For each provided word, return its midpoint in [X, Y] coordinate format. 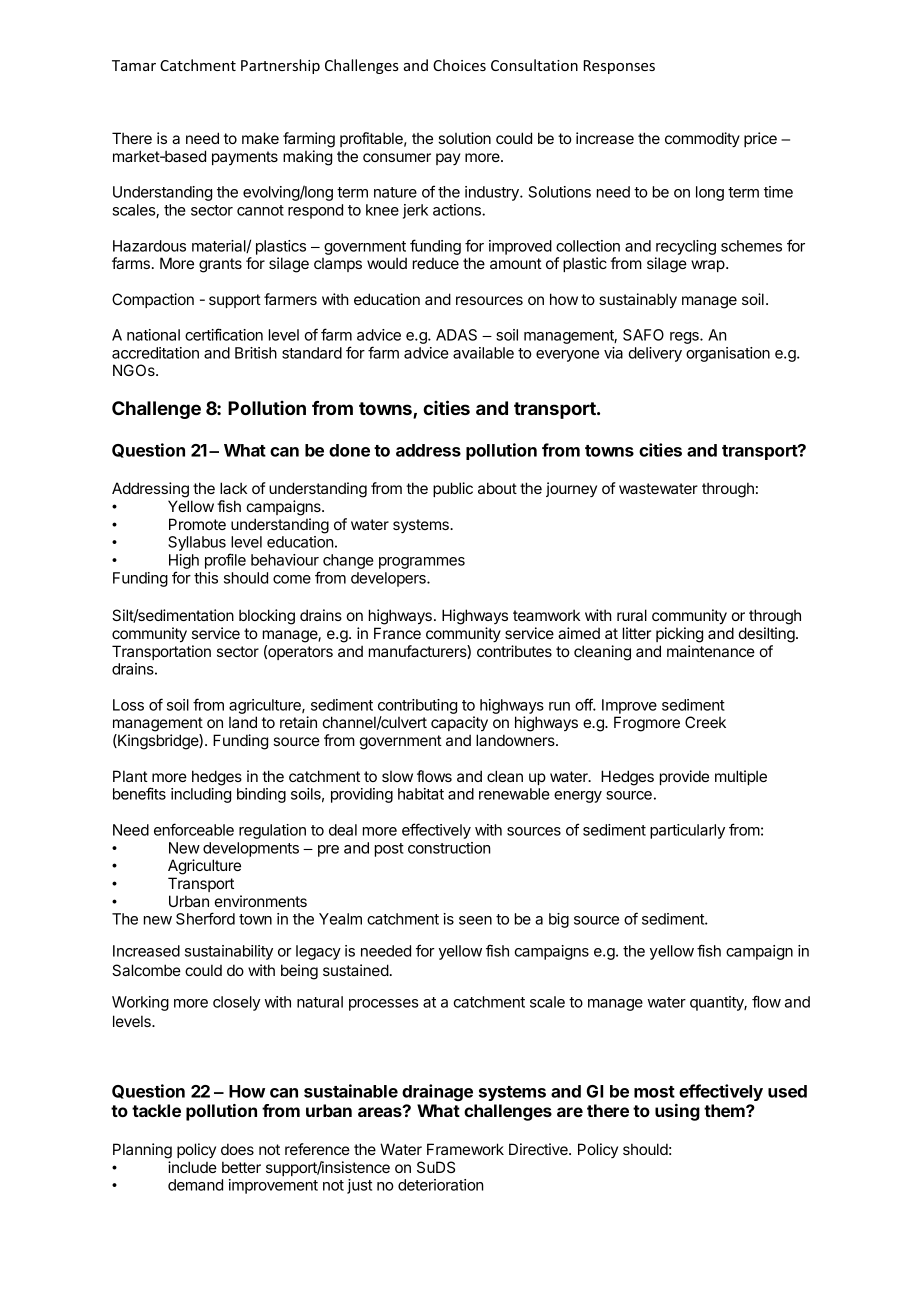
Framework [465, 1149]
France [397, 633]
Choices [459, 65]
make [260, 138]
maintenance [711, 651]
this [206, 578]
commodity [702, 139]
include [192, 1167]
